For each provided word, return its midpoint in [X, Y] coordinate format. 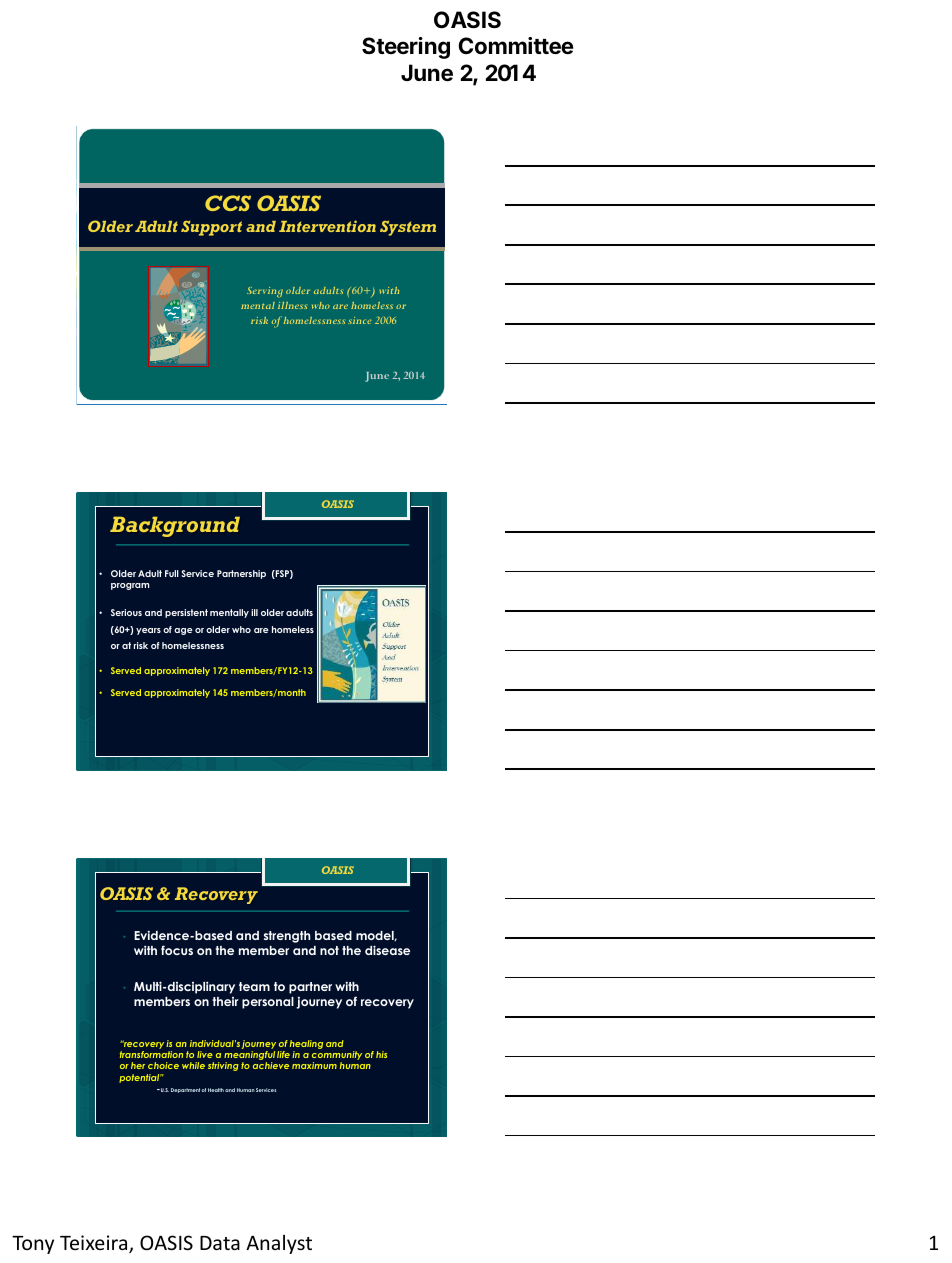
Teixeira [95, 1244]
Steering [406, 48]
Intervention [327, 226]
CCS [228, 203]
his [381, 1054]
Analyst [279, 1244]
